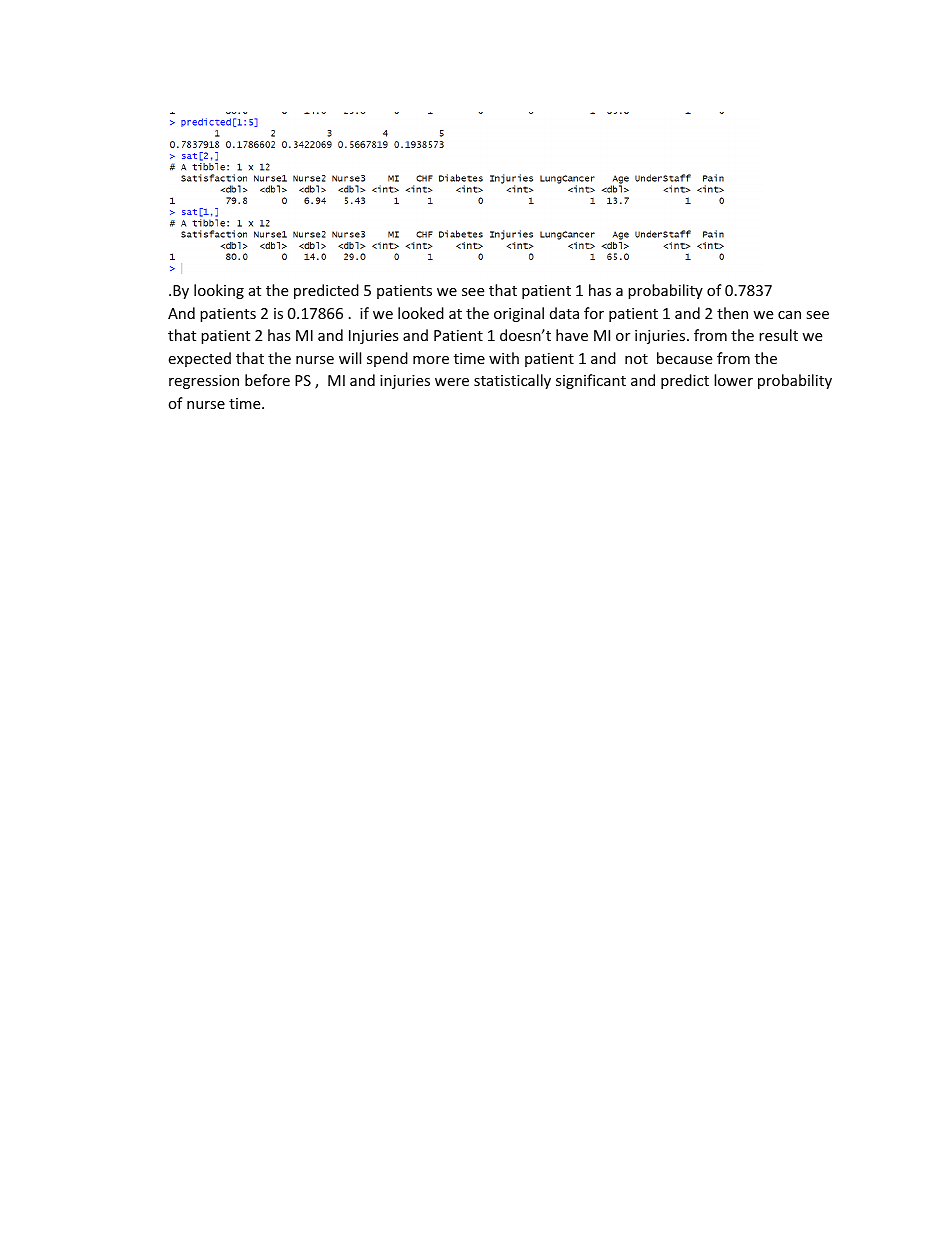  Describe the element at coordinates (732, 313) in the document. I see `then` at that location.
